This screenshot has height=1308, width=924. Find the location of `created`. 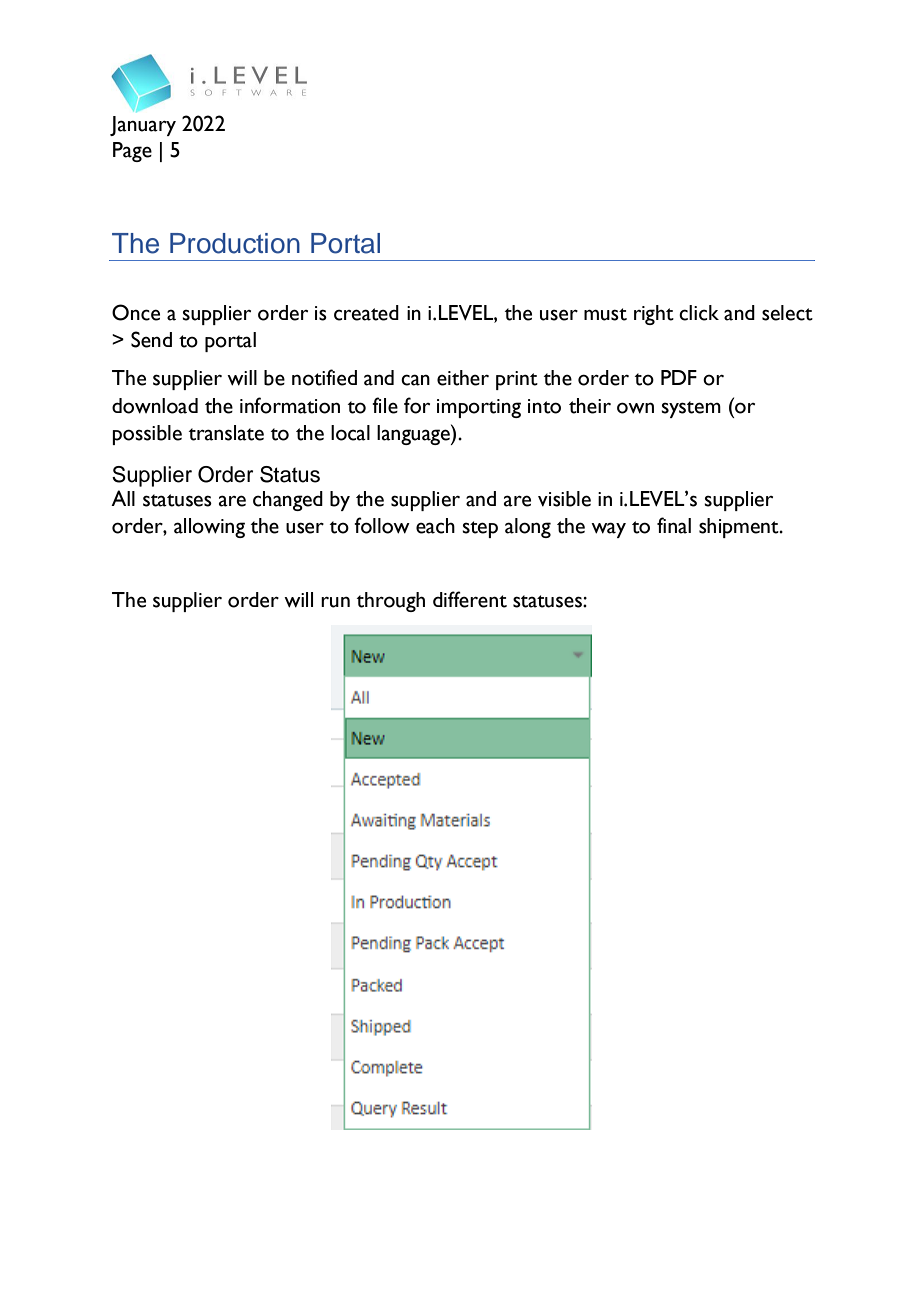

created is located at coordinates (366, 313).
